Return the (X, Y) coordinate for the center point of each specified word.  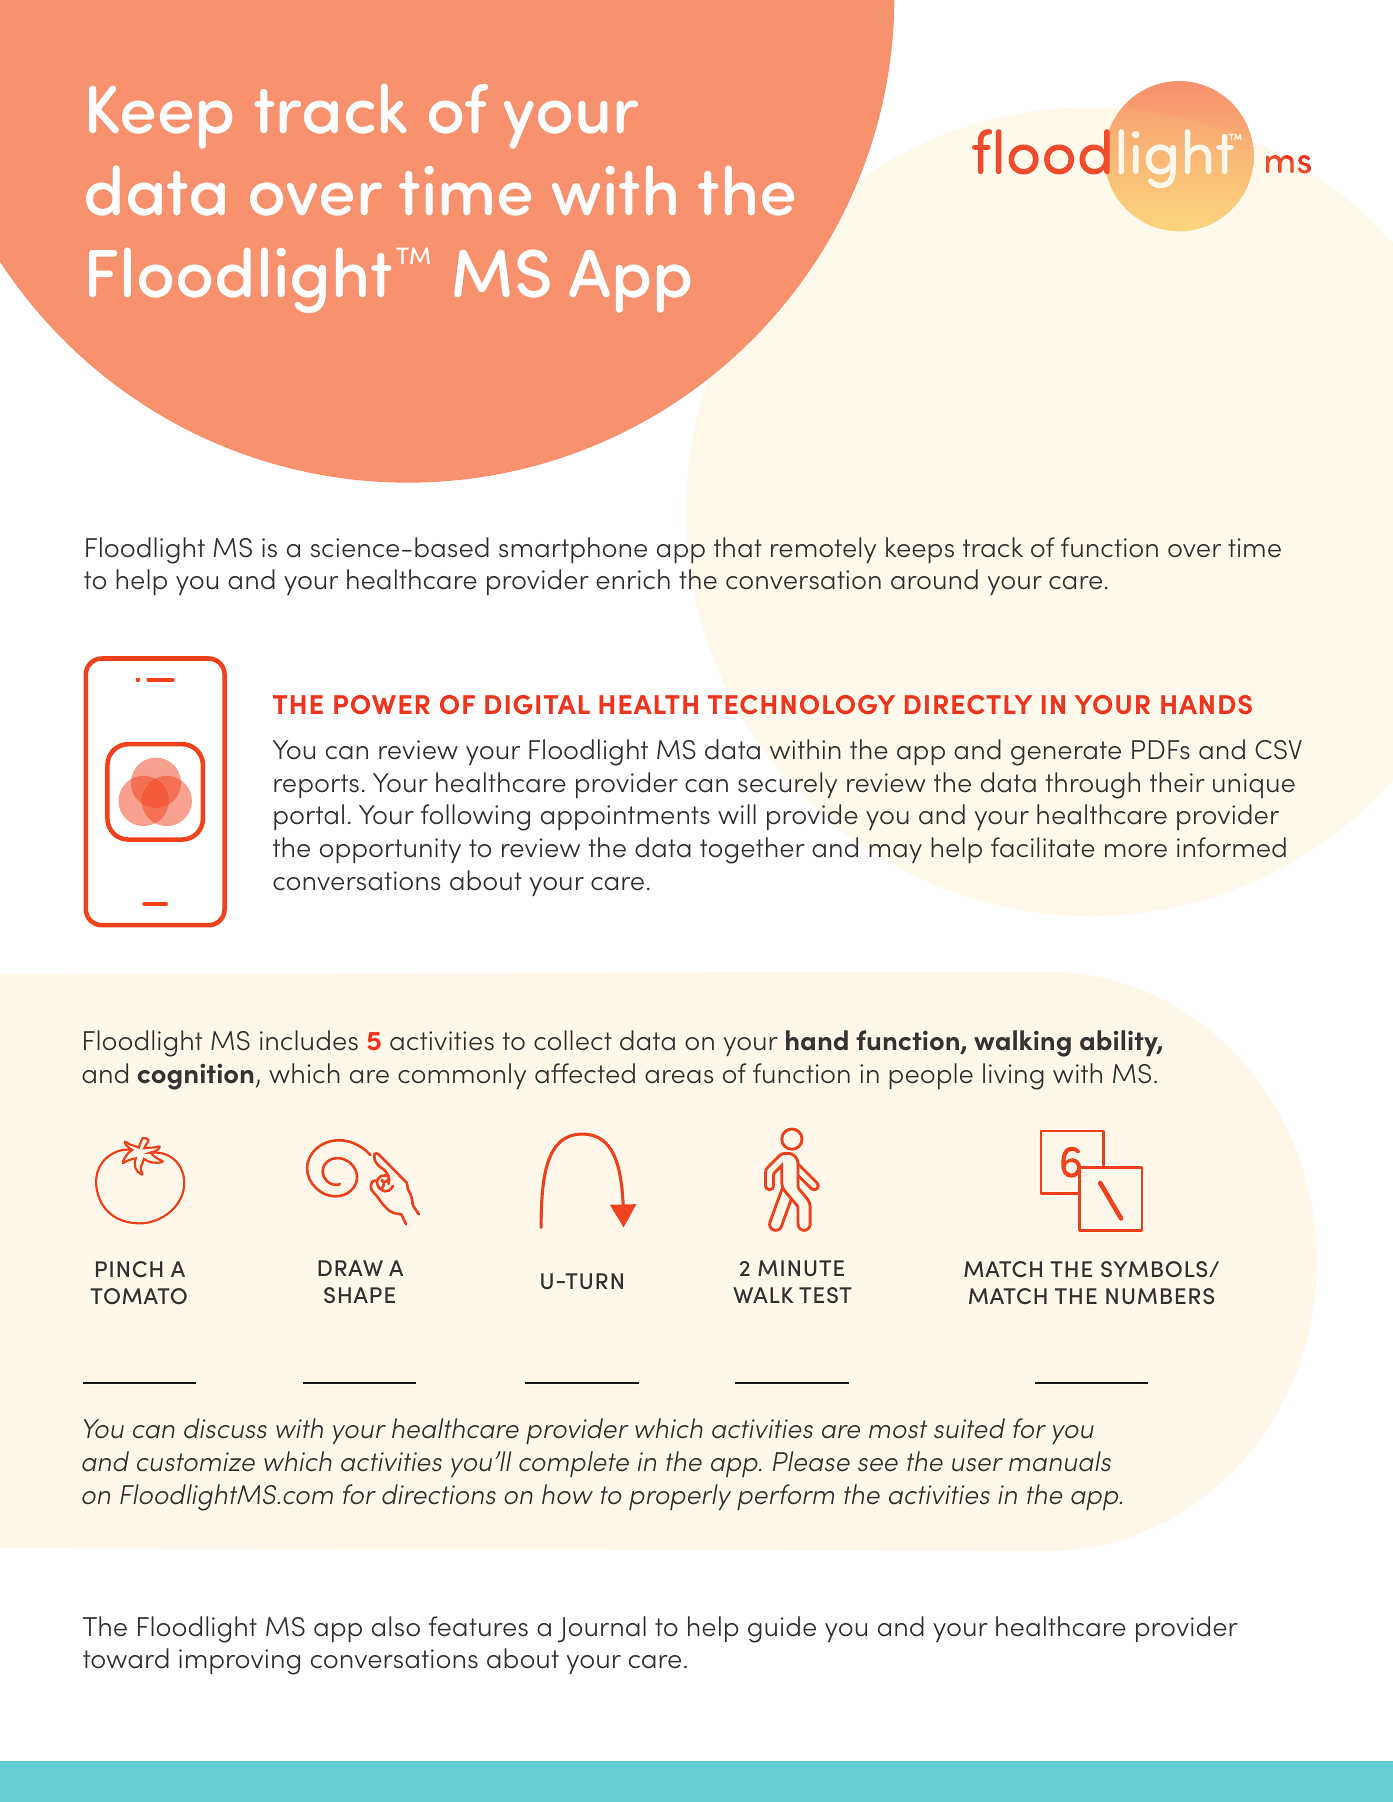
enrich (633, 579)
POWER (382, 704)
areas (679, 1077)
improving (239, 1662)
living (1013, 1076)
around (934, 579)
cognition (195, 1077)
